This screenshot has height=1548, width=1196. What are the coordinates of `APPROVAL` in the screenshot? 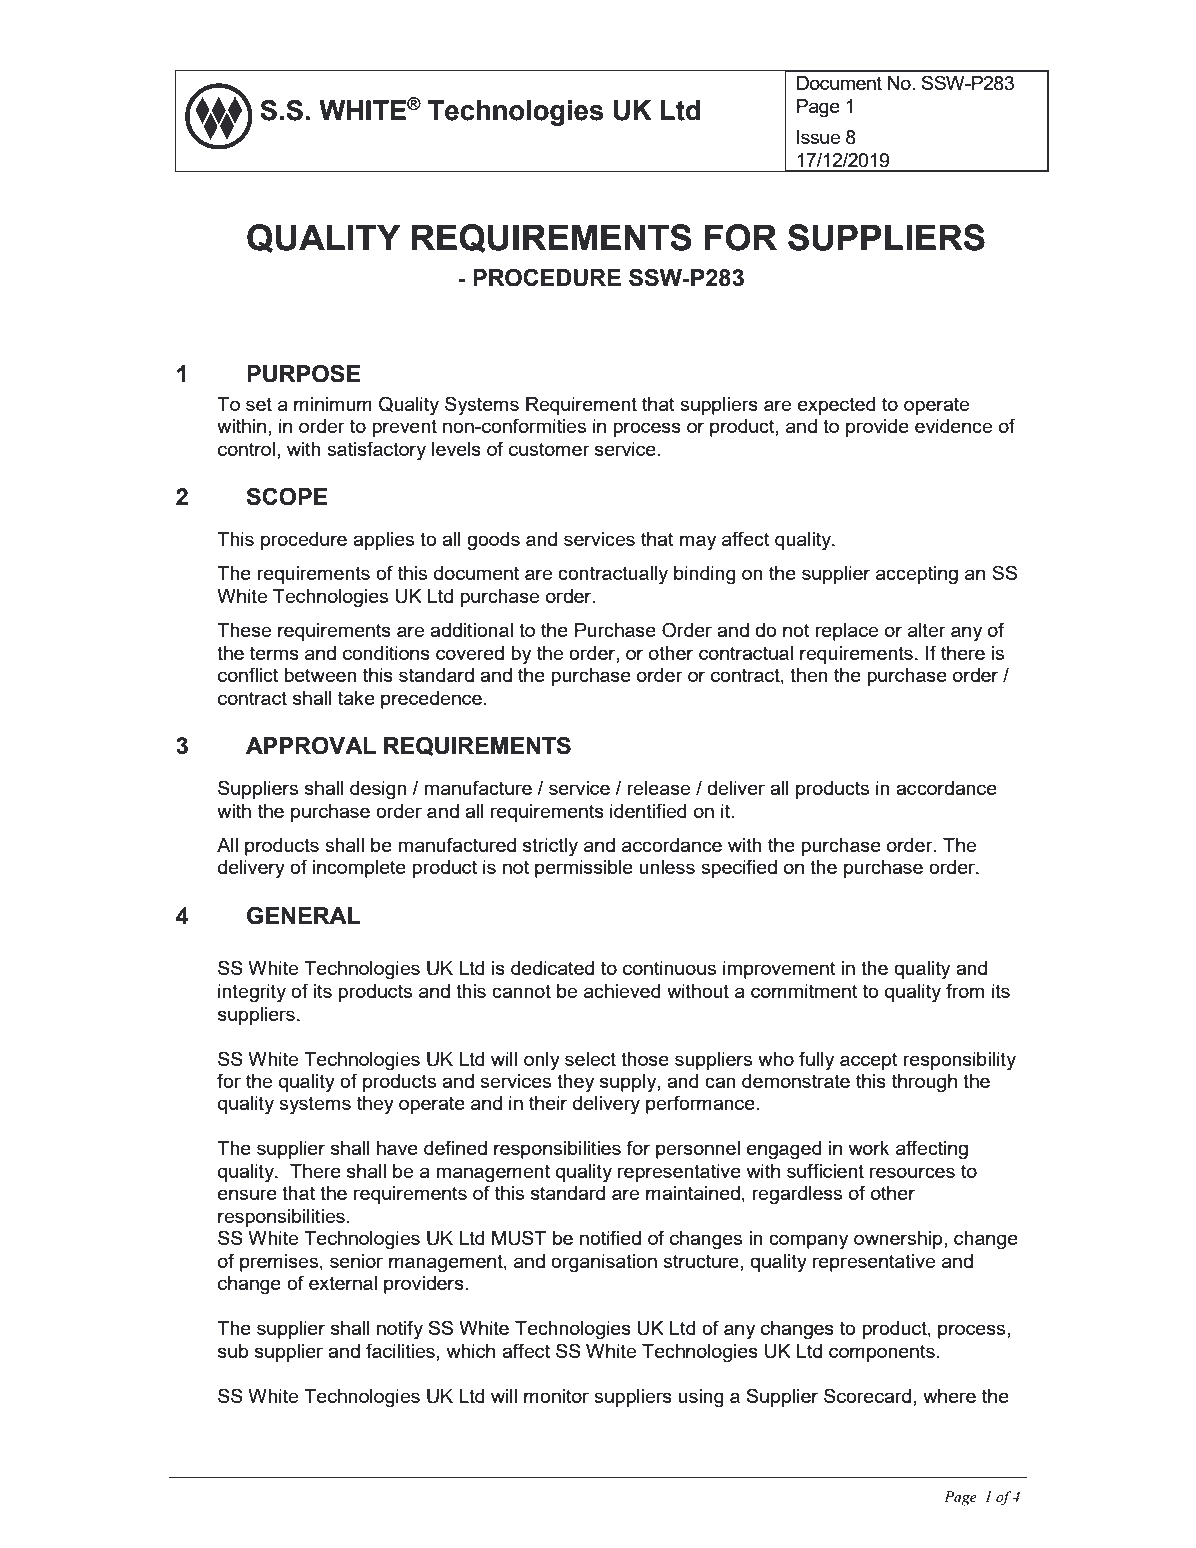 It's located at (311, 745).
